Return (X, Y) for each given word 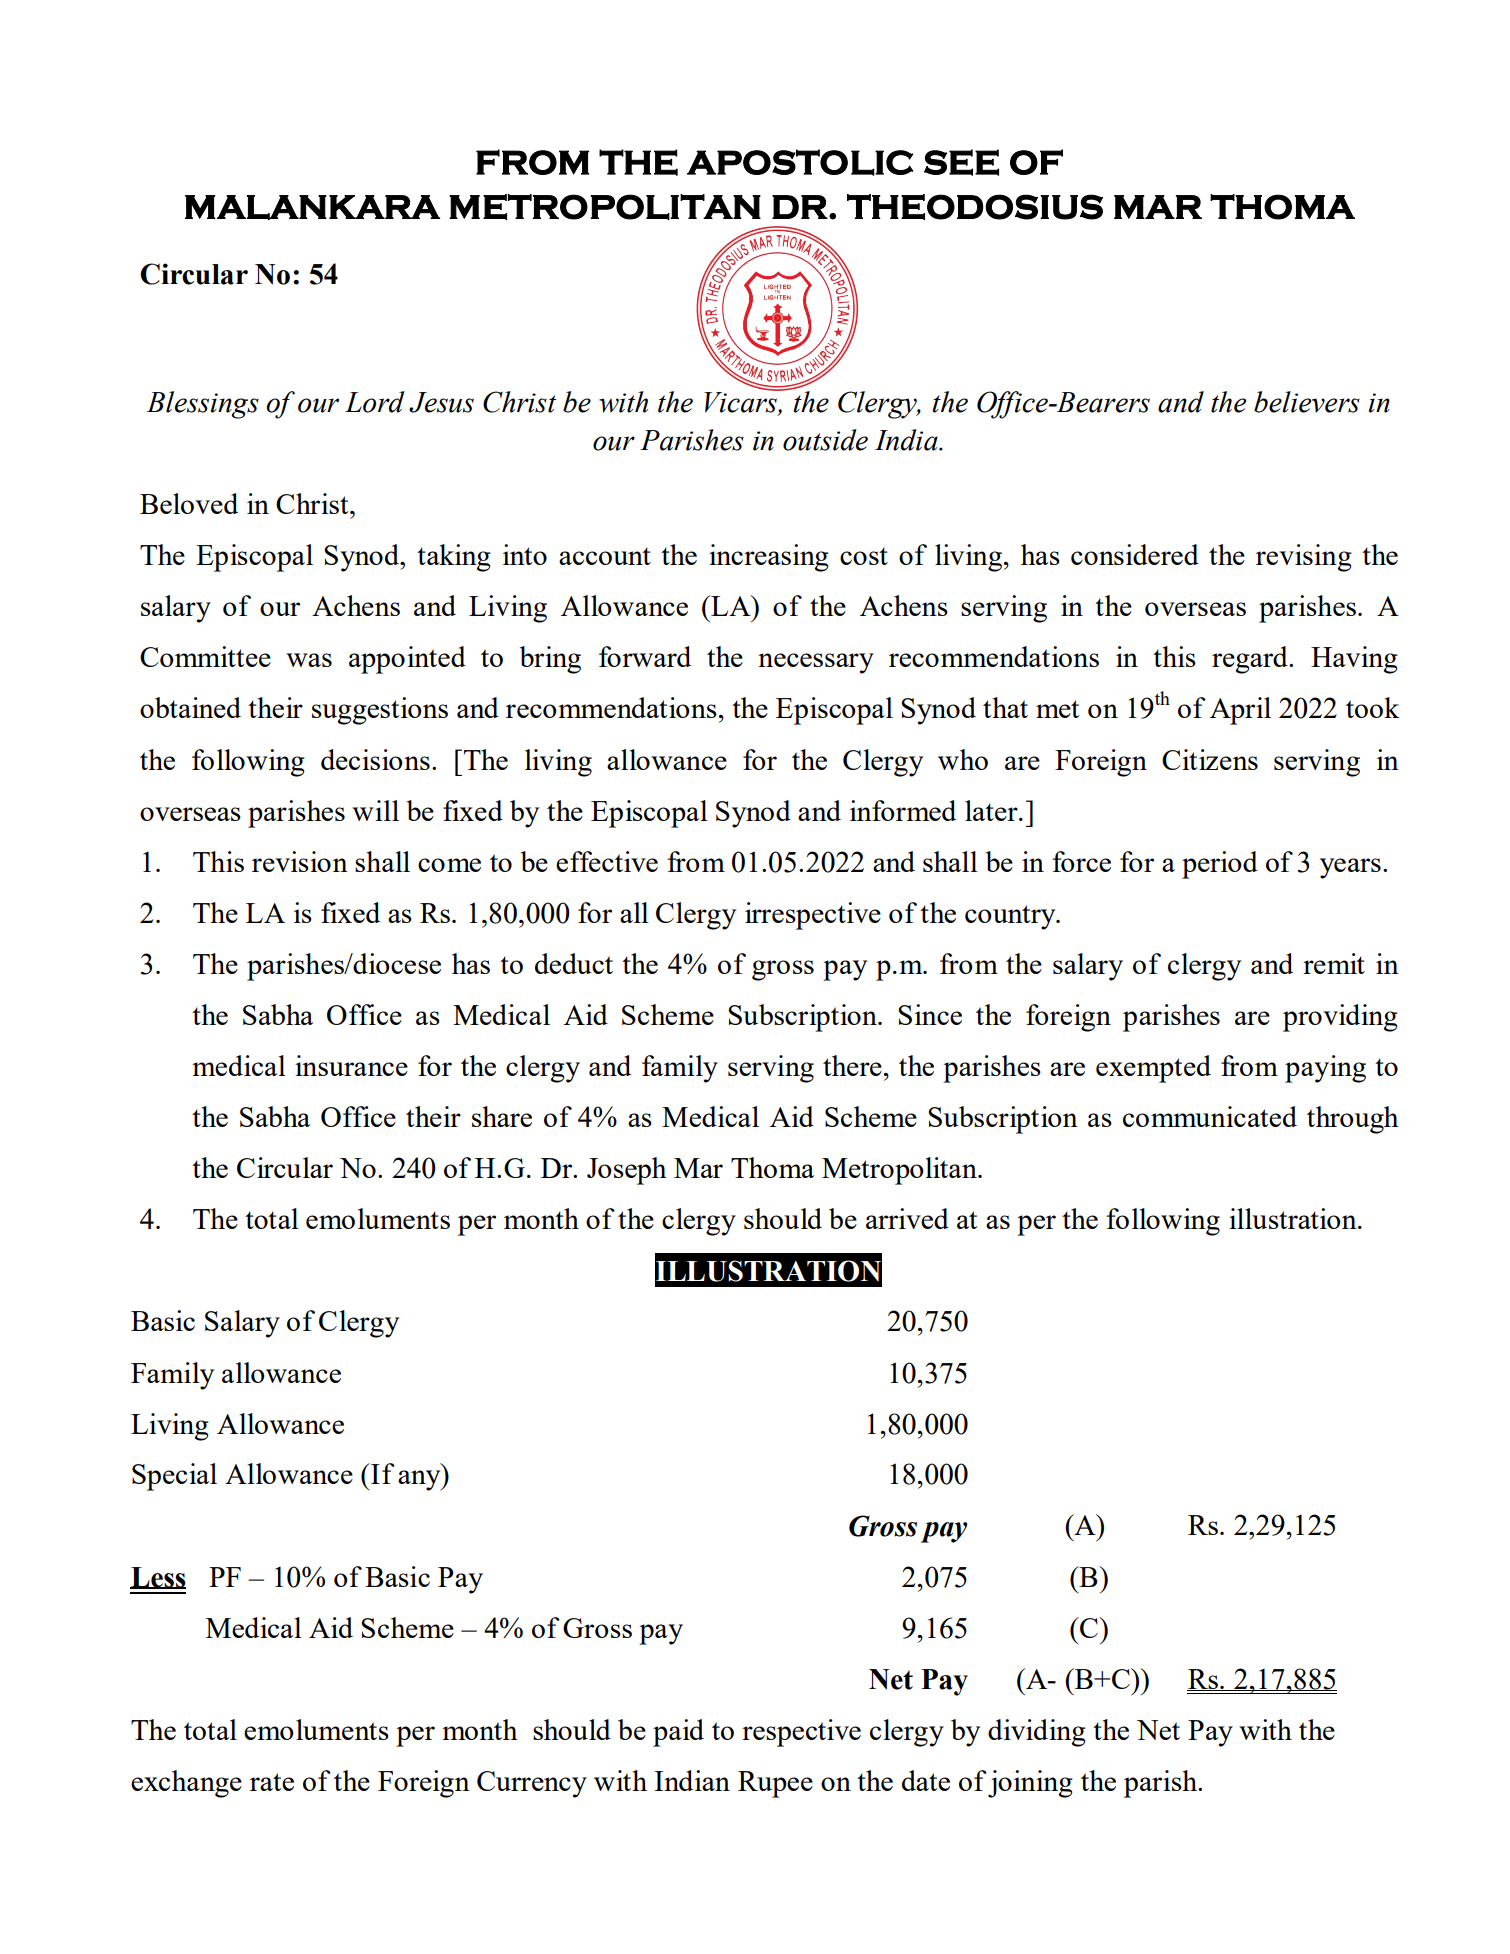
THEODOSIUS (975, 207)
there (852, 1065)
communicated (1210, 1116)
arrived (907, 1218)
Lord (375, 402)
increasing (769, 558)
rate (272, 1782)
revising (1304, 558)
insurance (351, 1065)
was (309, 660)
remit (1334, 963)
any (420, 1480)
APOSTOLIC (800, 162)
